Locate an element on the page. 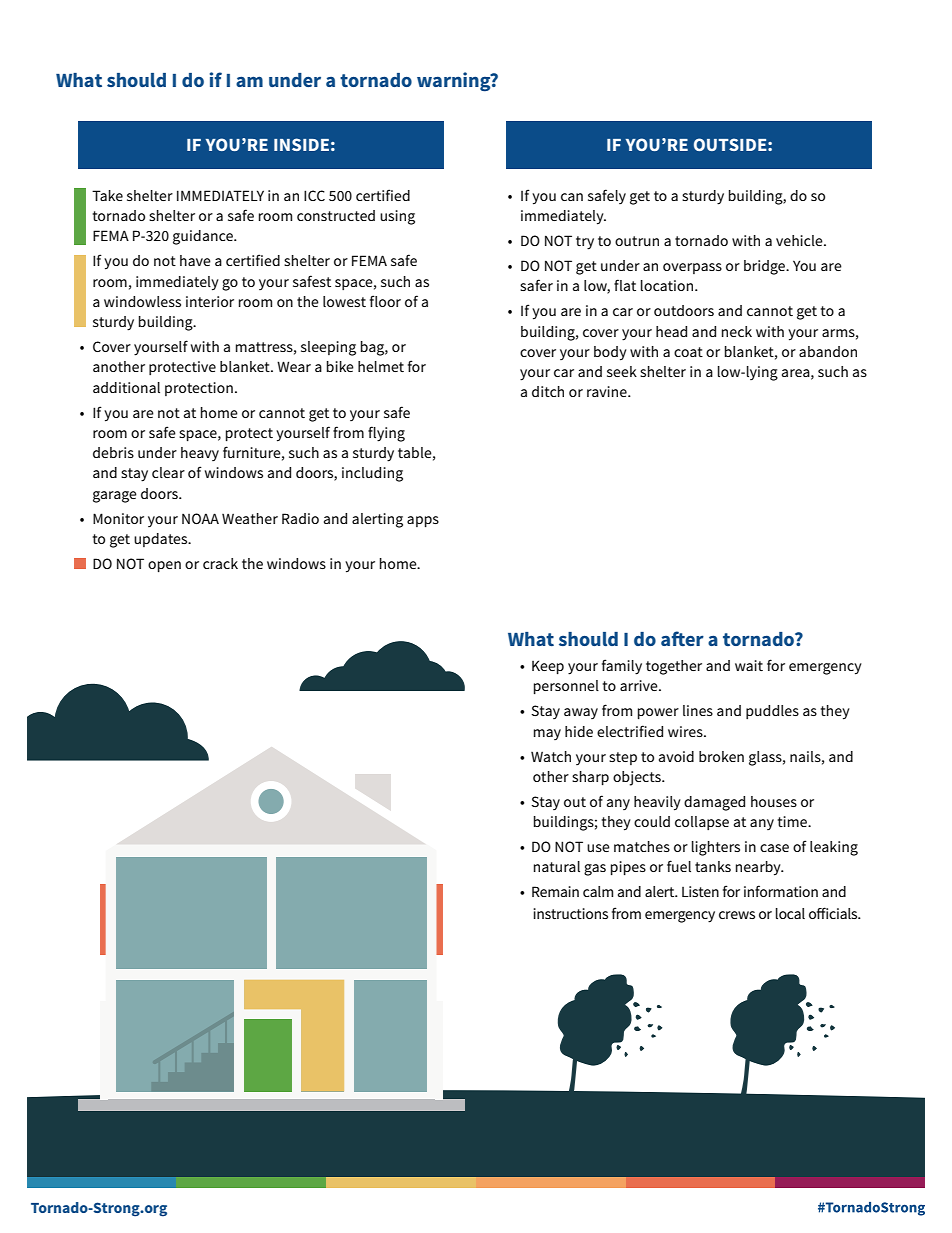 This page has width=952, height=1233. vehicle is located at coordinates (800, 240).
